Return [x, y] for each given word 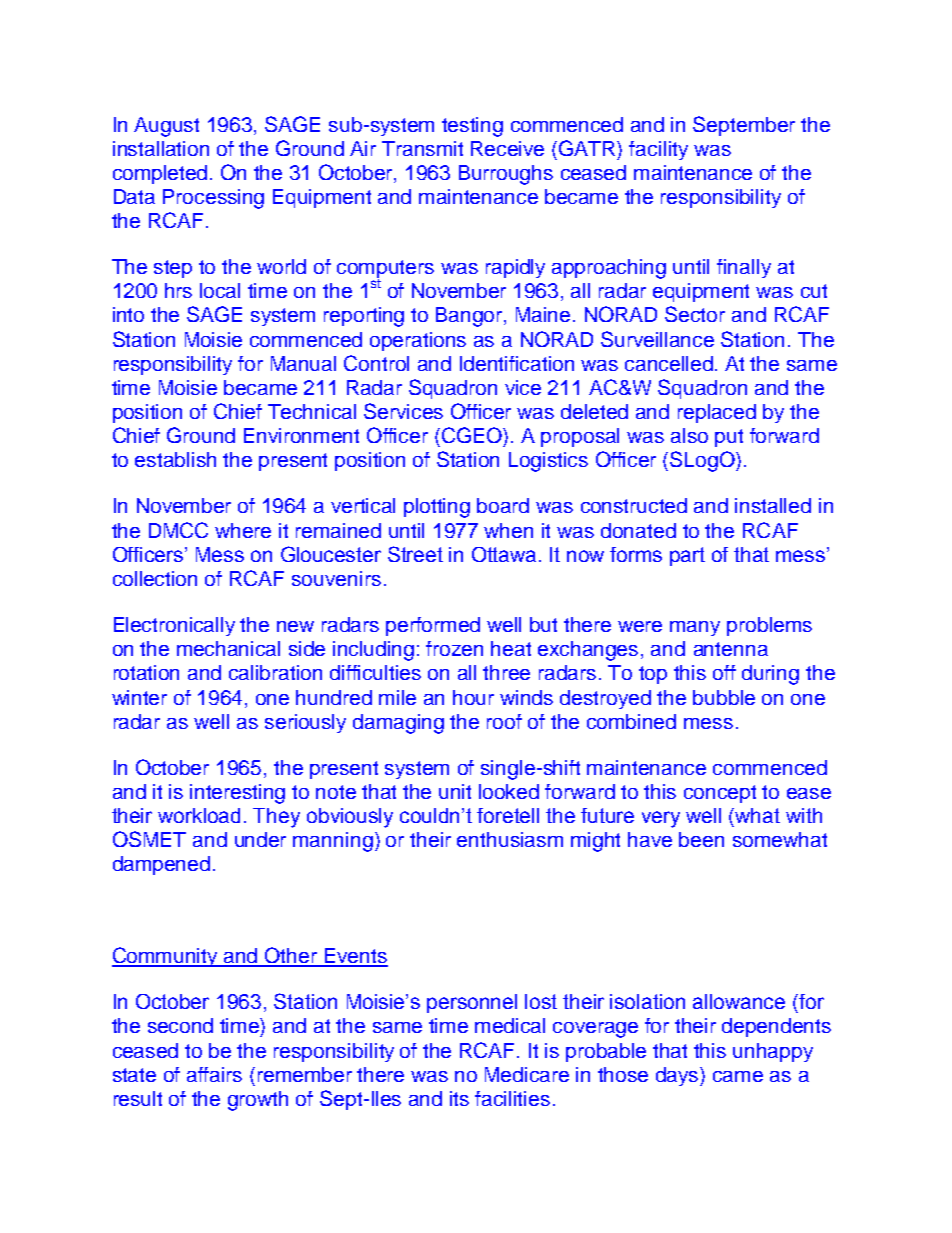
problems [769, 626]
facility [658, 150]
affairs [214, 1074]
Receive [507, 148]
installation [161, 148]
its [459, 1098]
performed [433, 626]
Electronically [174, 626]
